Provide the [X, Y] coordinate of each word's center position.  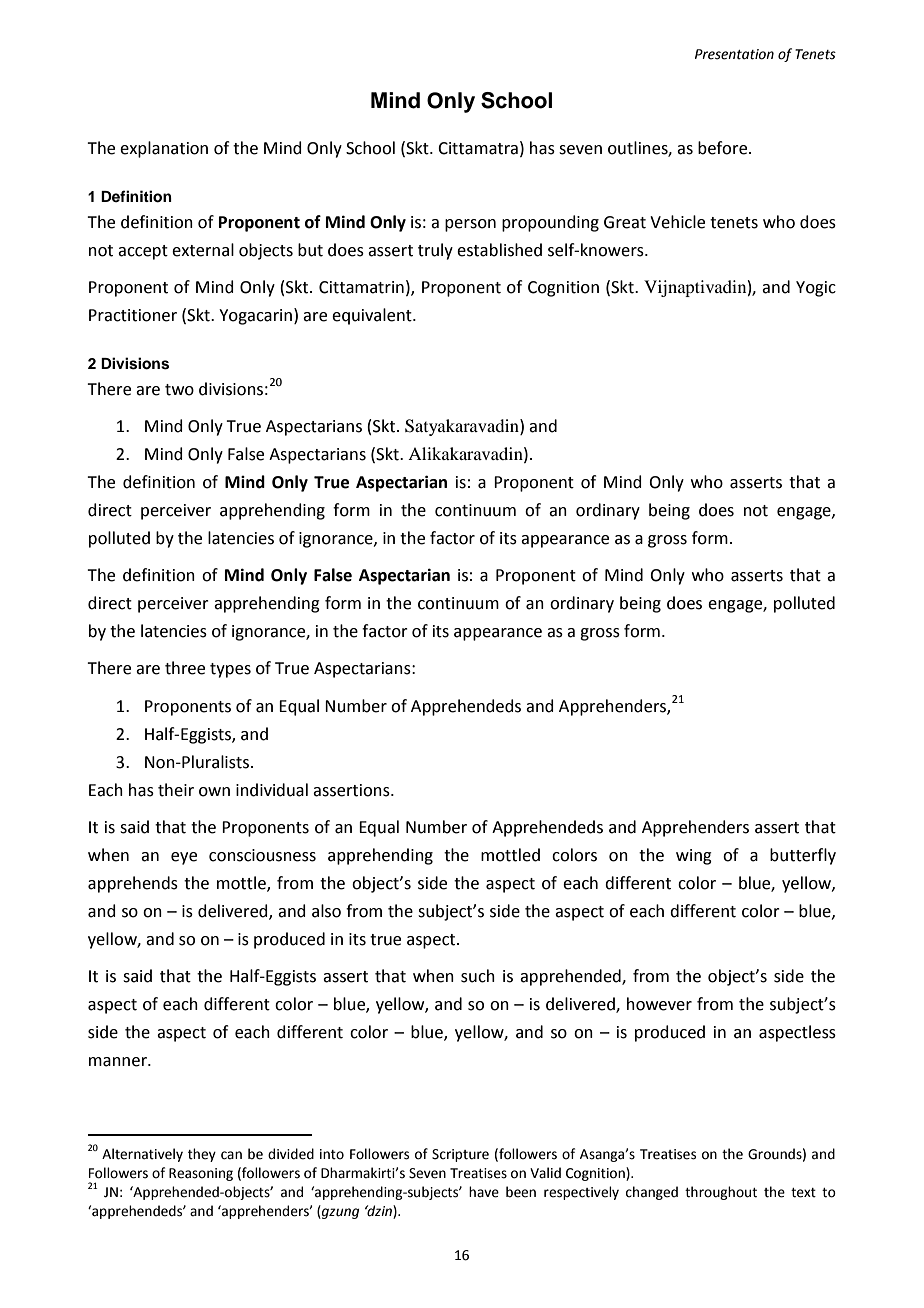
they [202, 1155]
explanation [164, 149]
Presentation [734, 54]
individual [272, 790]
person [470, 225]
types [230, 670]
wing [694, 857]
